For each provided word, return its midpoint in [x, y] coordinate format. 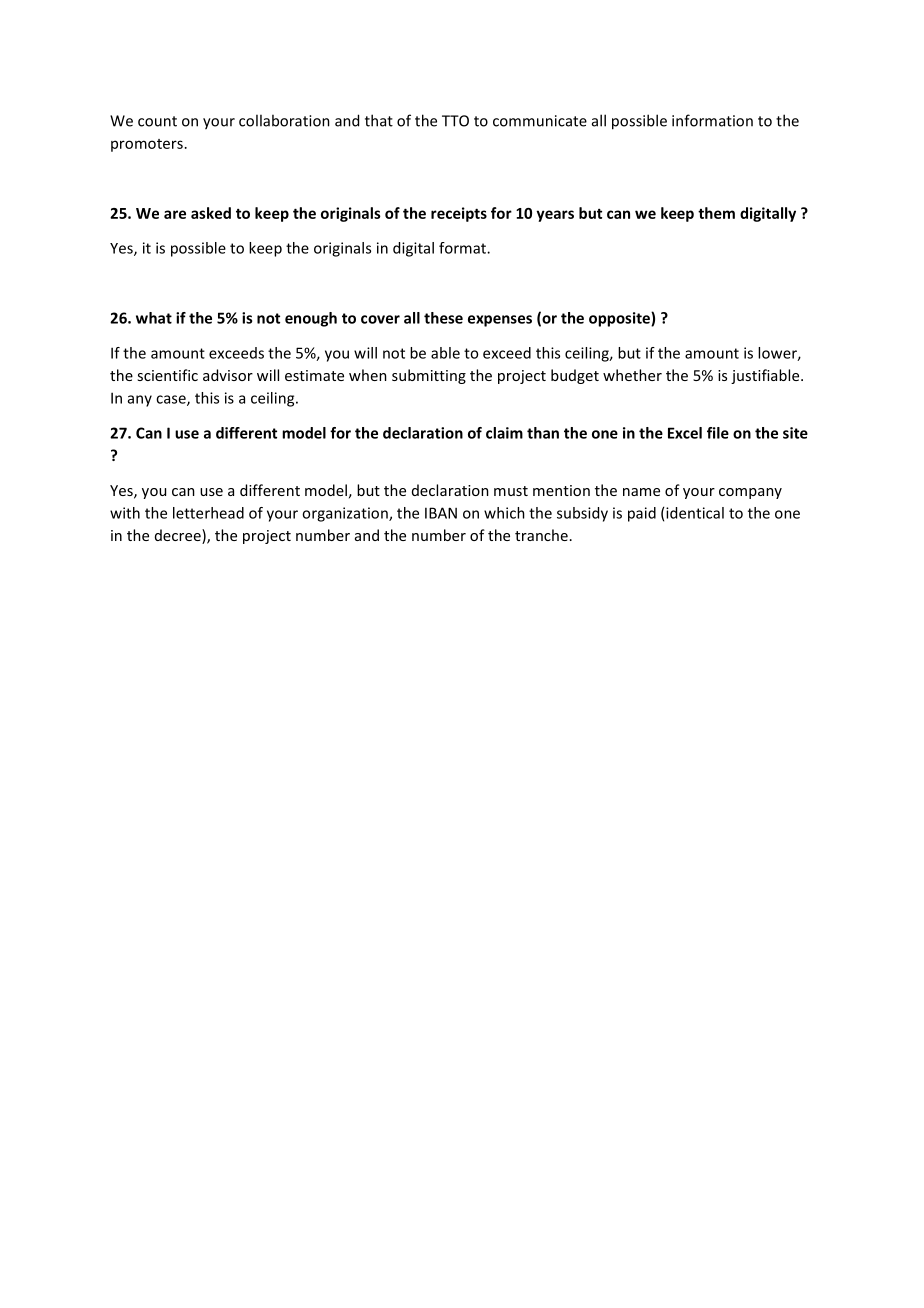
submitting [429, 376]
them [716, 213]
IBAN [441, 513]
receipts [459, 214]
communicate [540, 121]
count [157, 121]
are [175, 214]
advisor [228, 375]
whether [632, 375]
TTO [455, 121]
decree [179, 536]
